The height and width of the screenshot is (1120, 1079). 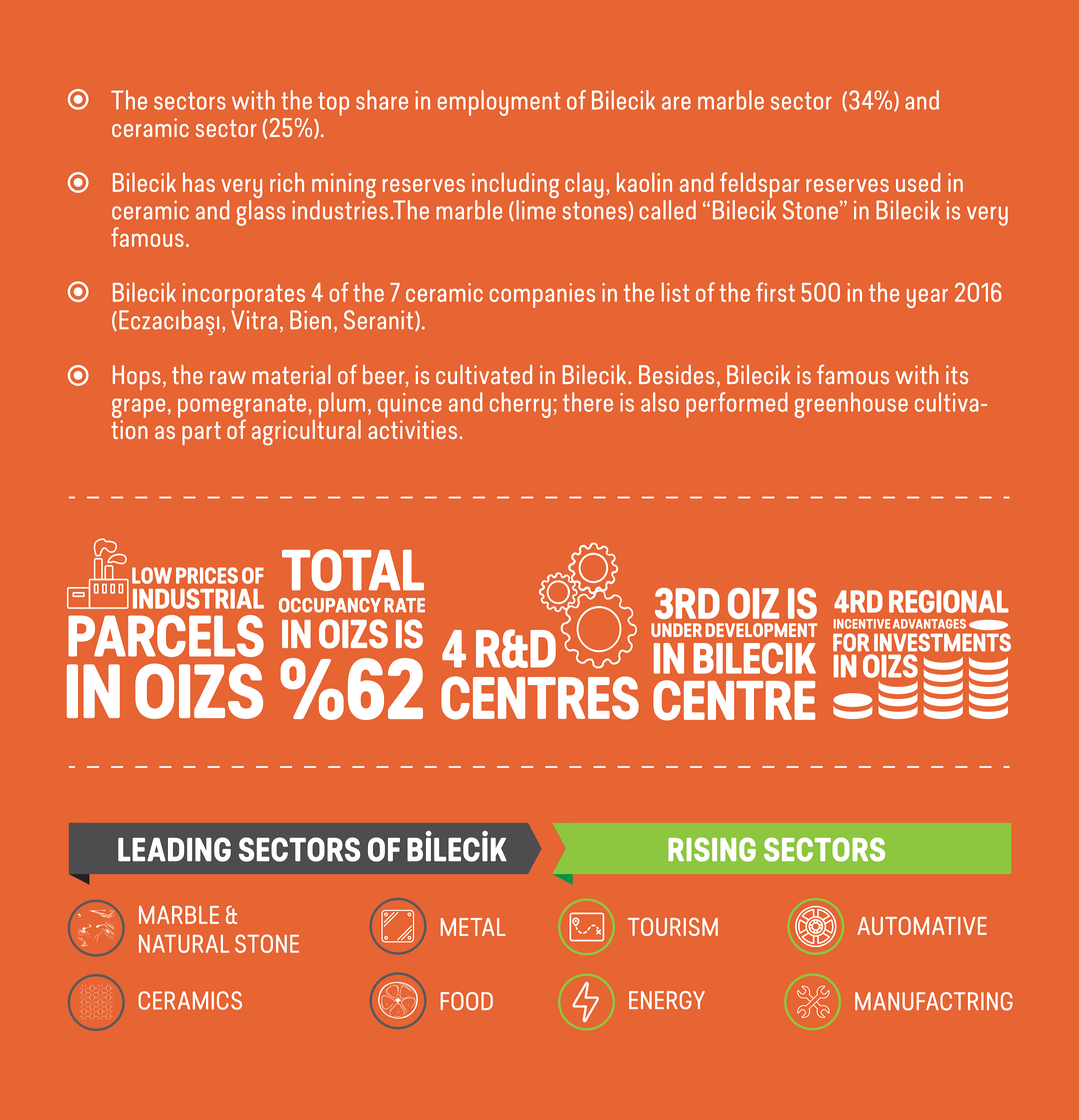 What do you see at coordinates (927, 298) in the screenshot?
I see `year` at bounding box center [927, 298].
